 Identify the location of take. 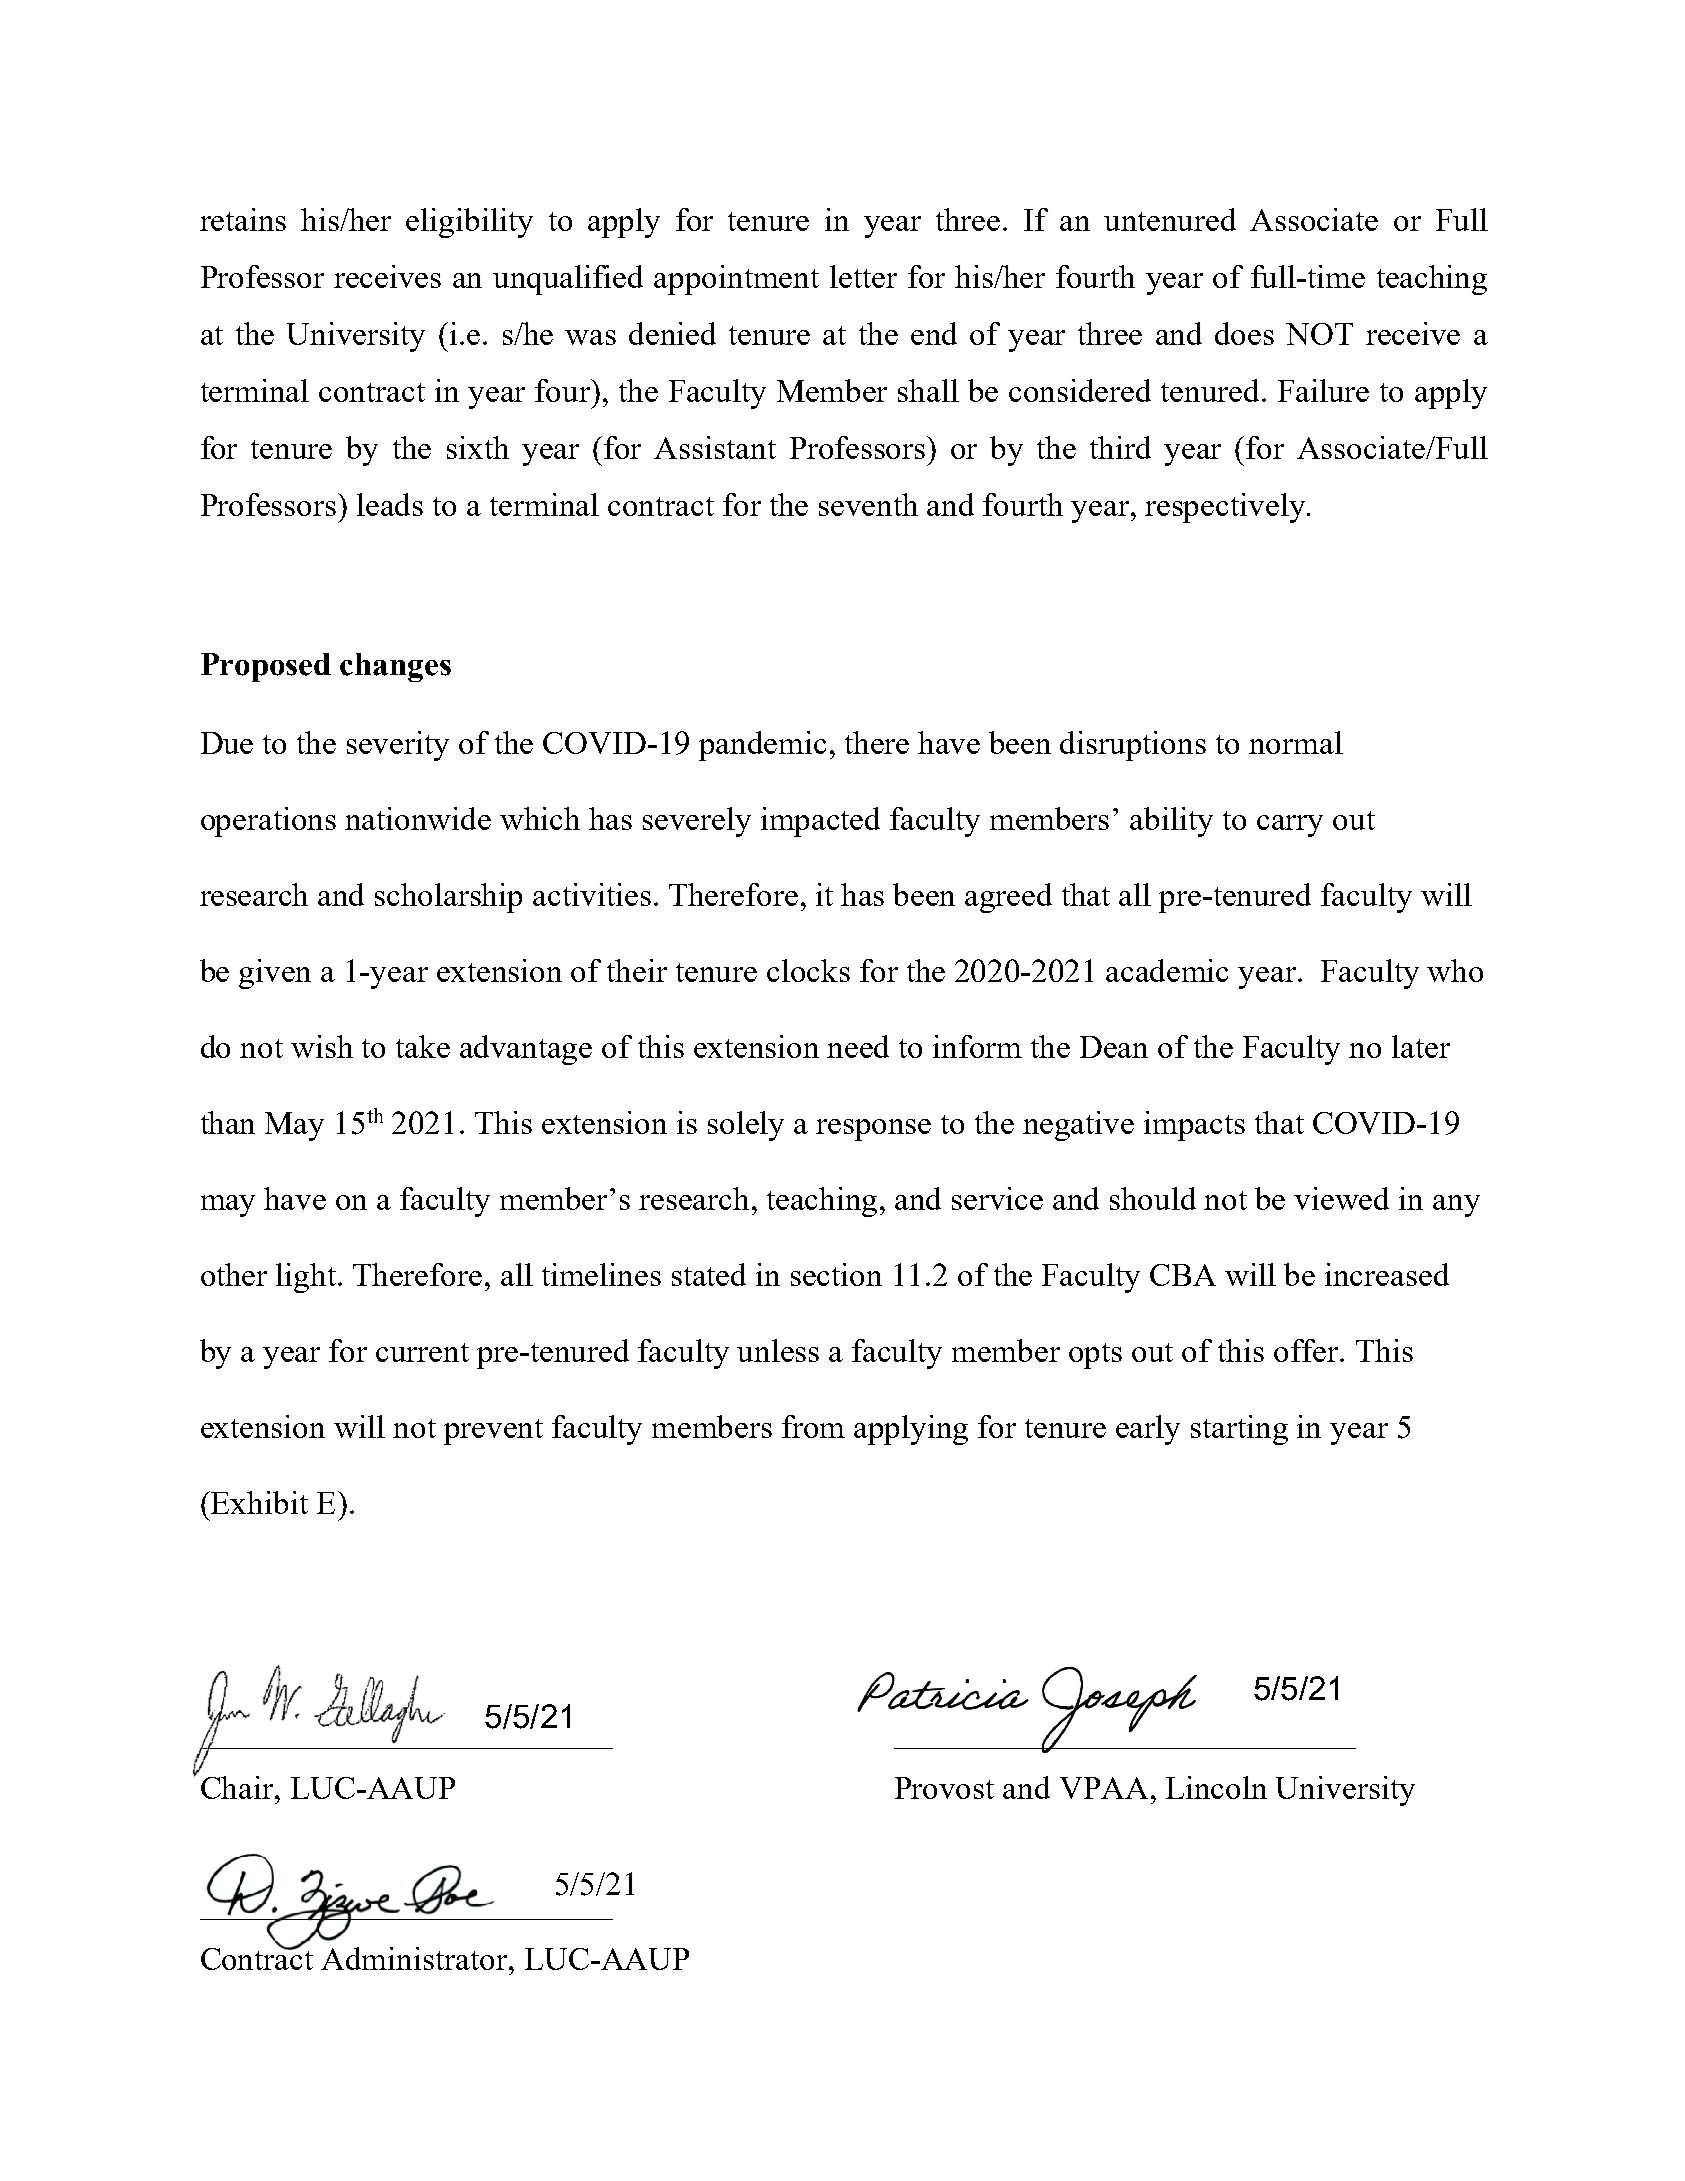
(423, 1046).
